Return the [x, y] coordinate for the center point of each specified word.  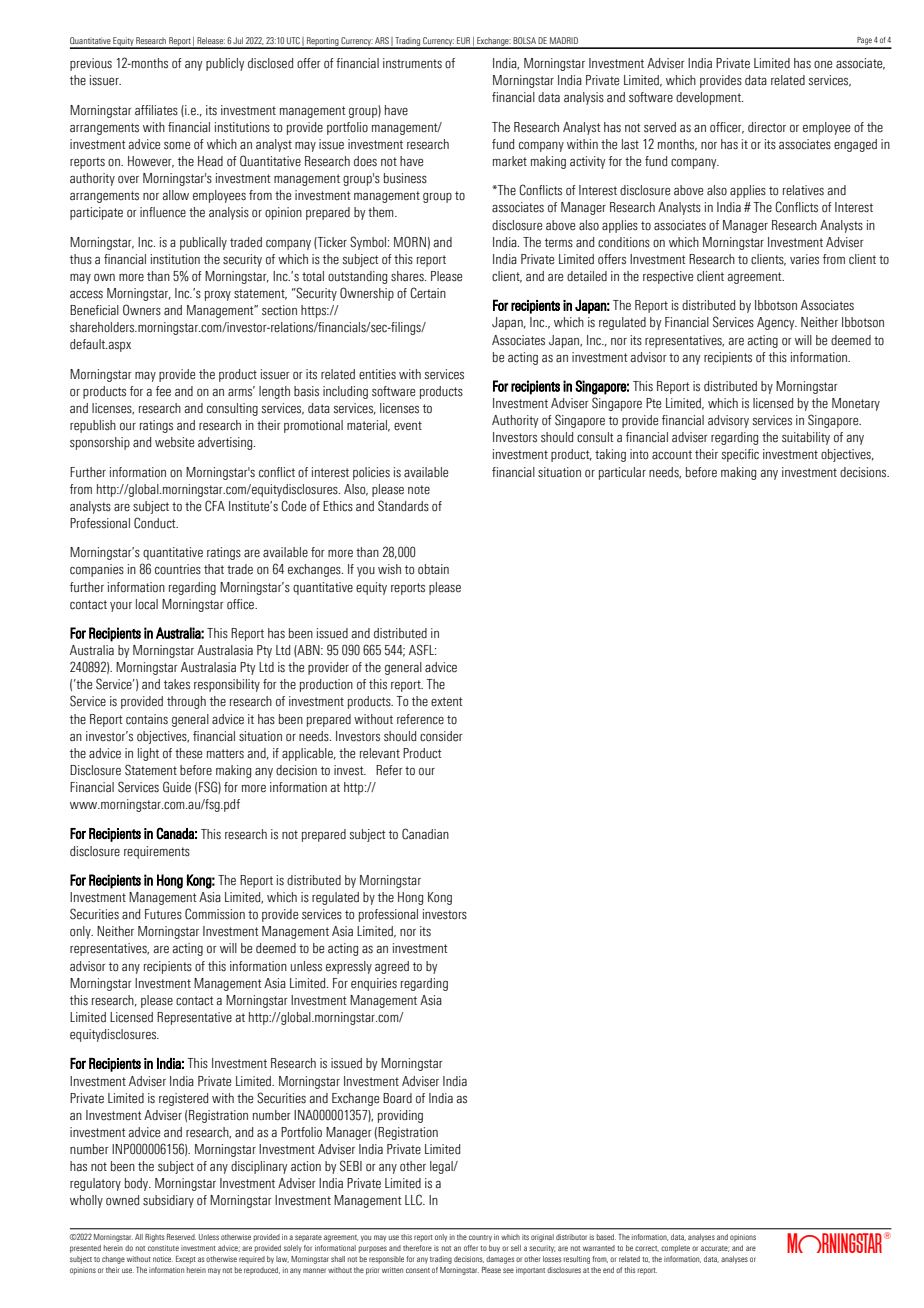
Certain [428, 293]
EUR [463, 40]
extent [446, 702]
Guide [177, 787]
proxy [218, 295]
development [709, 98]
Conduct [156, 523]
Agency [777, 323]
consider [441, 736]
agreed [392, 967]
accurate [715, 1249]
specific [740, 455]
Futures [163, 914]
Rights [154, 1238]
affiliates [156, 110]
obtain [433, 569]
